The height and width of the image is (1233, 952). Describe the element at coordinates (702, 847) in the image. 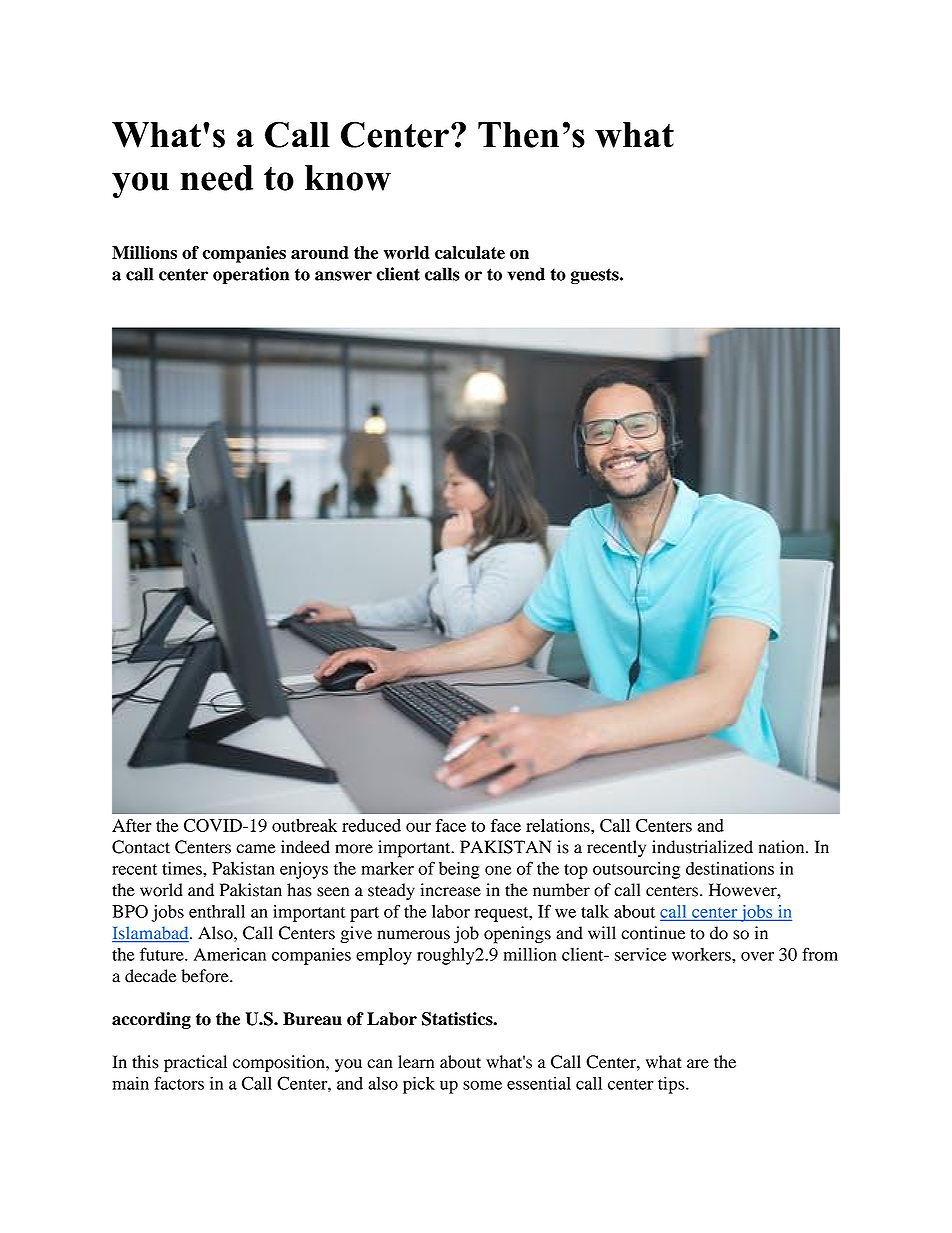

I see `industrialized` at that location.
